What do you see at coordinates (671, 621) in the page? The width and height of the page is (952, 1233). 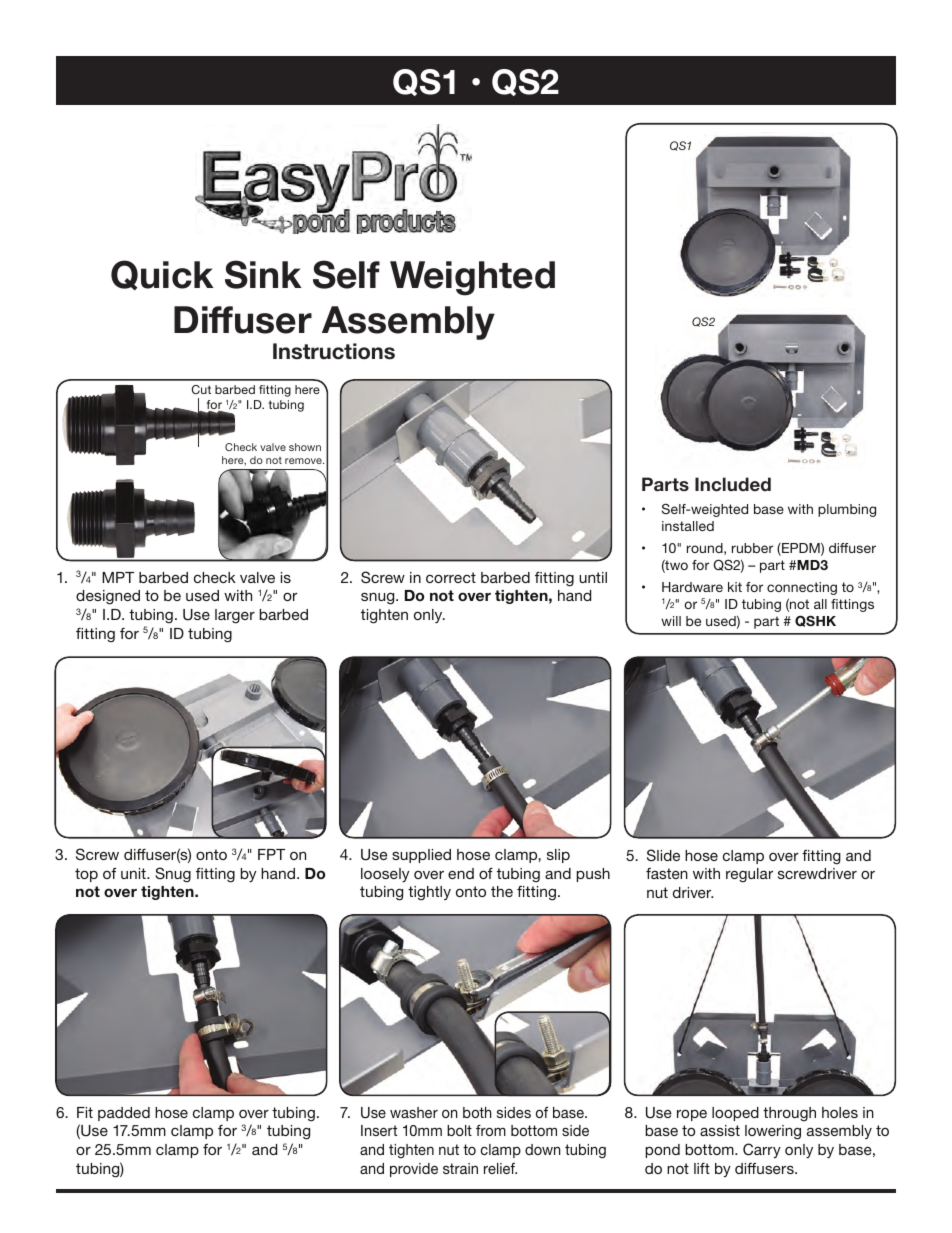 I see `will` at bounding box center [671, 621].
